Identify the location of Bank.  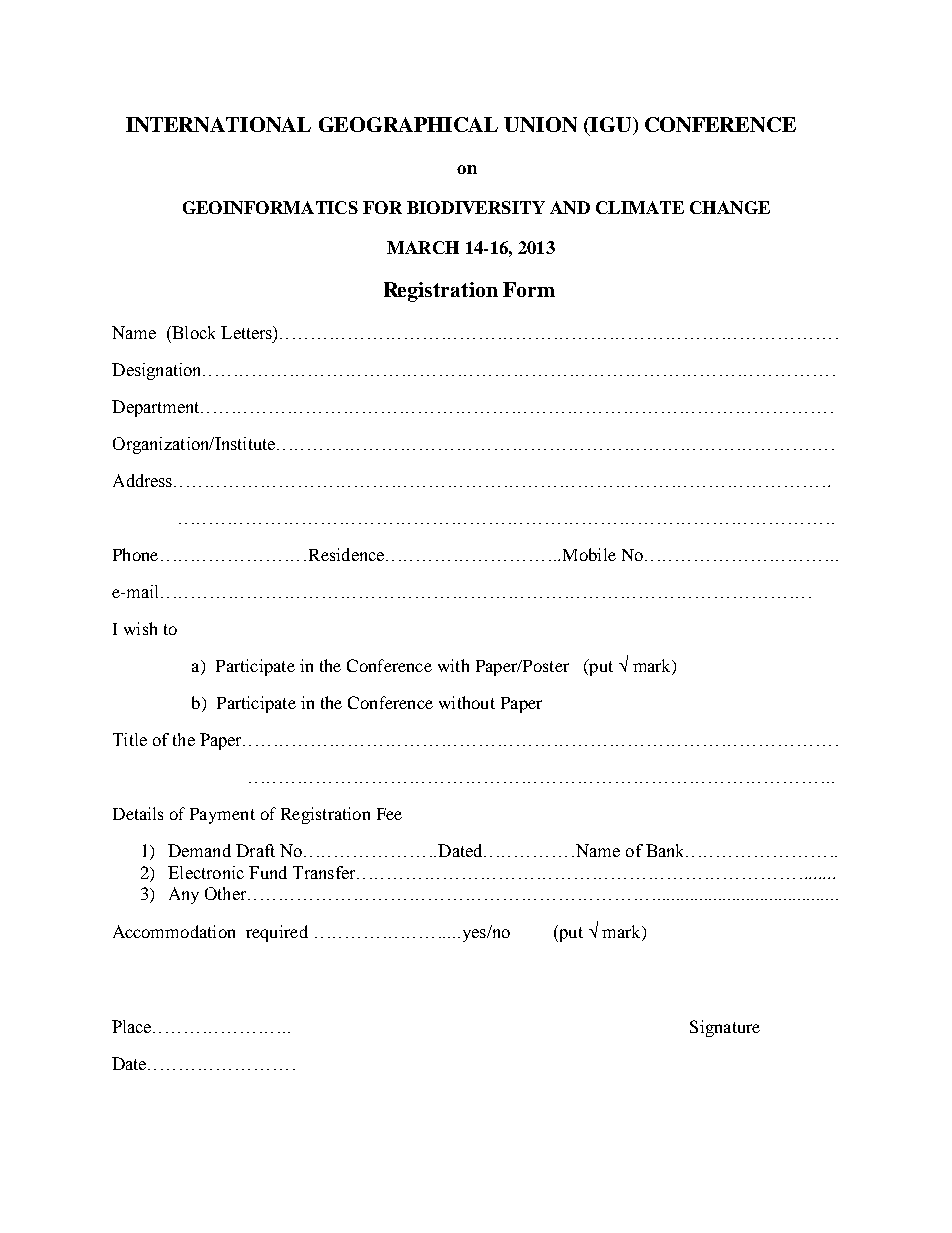
(666, 850).
